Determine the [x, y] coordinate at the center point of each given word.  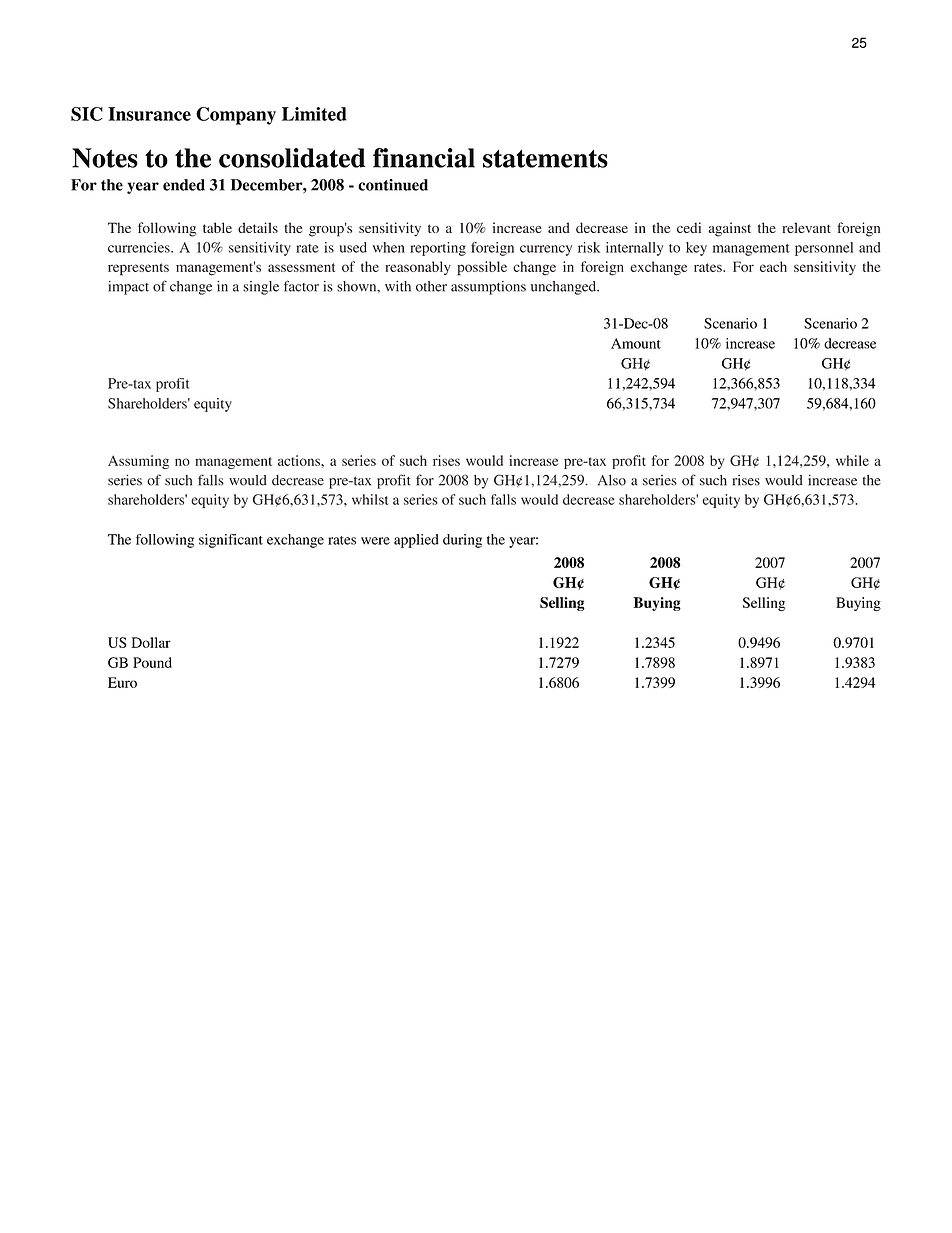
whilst [370, 499]
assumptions [488, 288]
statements [545, 159]
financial [424, 158]
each [773, 266]
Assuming [138, 462]
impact [128, 288]
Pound [152, 662]
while [852, 460]
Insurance [149, 114]
